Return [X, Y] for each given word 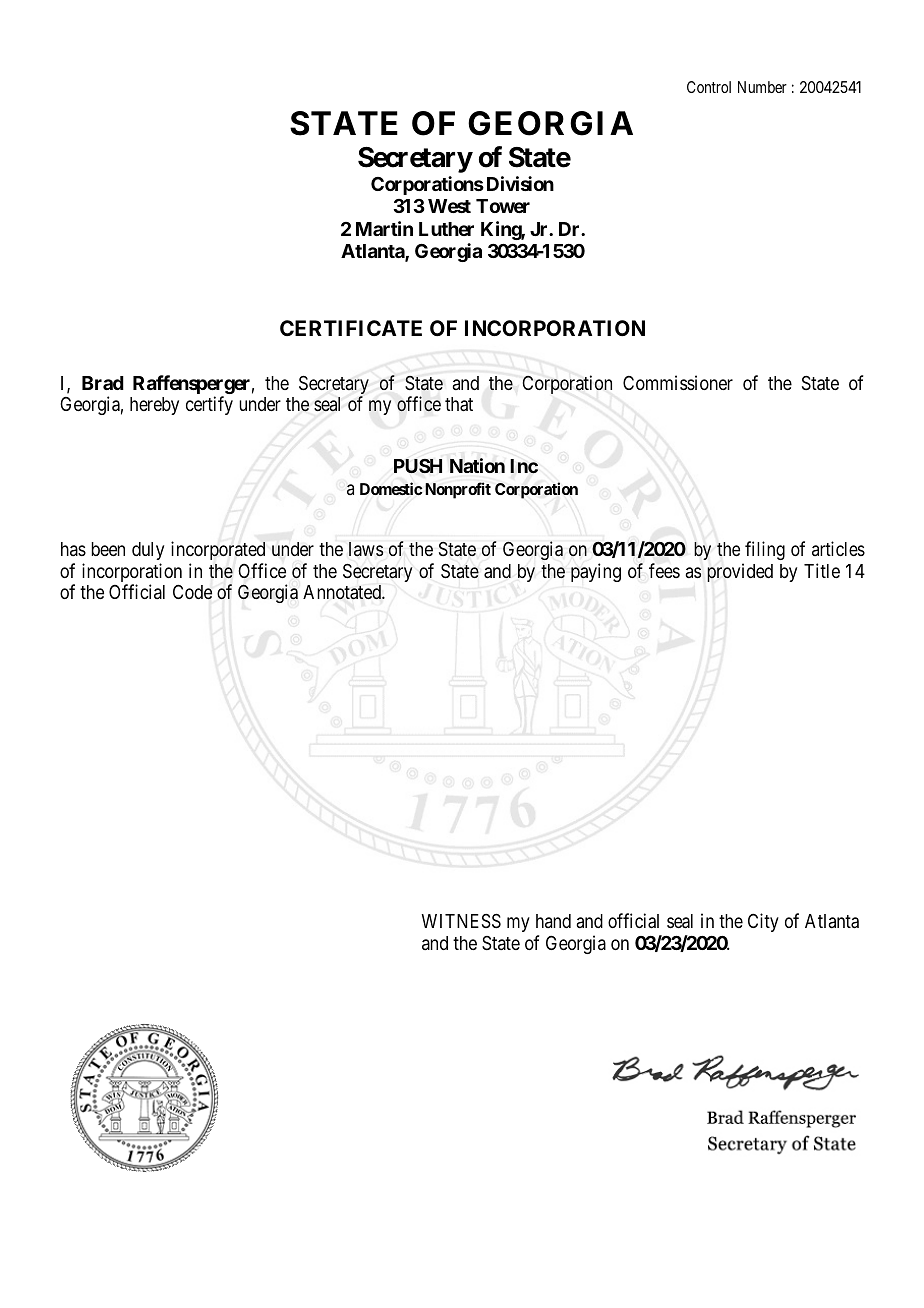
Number [762, 87]
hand [553, 921]
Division [520, 183]
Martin [384, 228]
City [763, 922]
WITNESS [461, 921]
